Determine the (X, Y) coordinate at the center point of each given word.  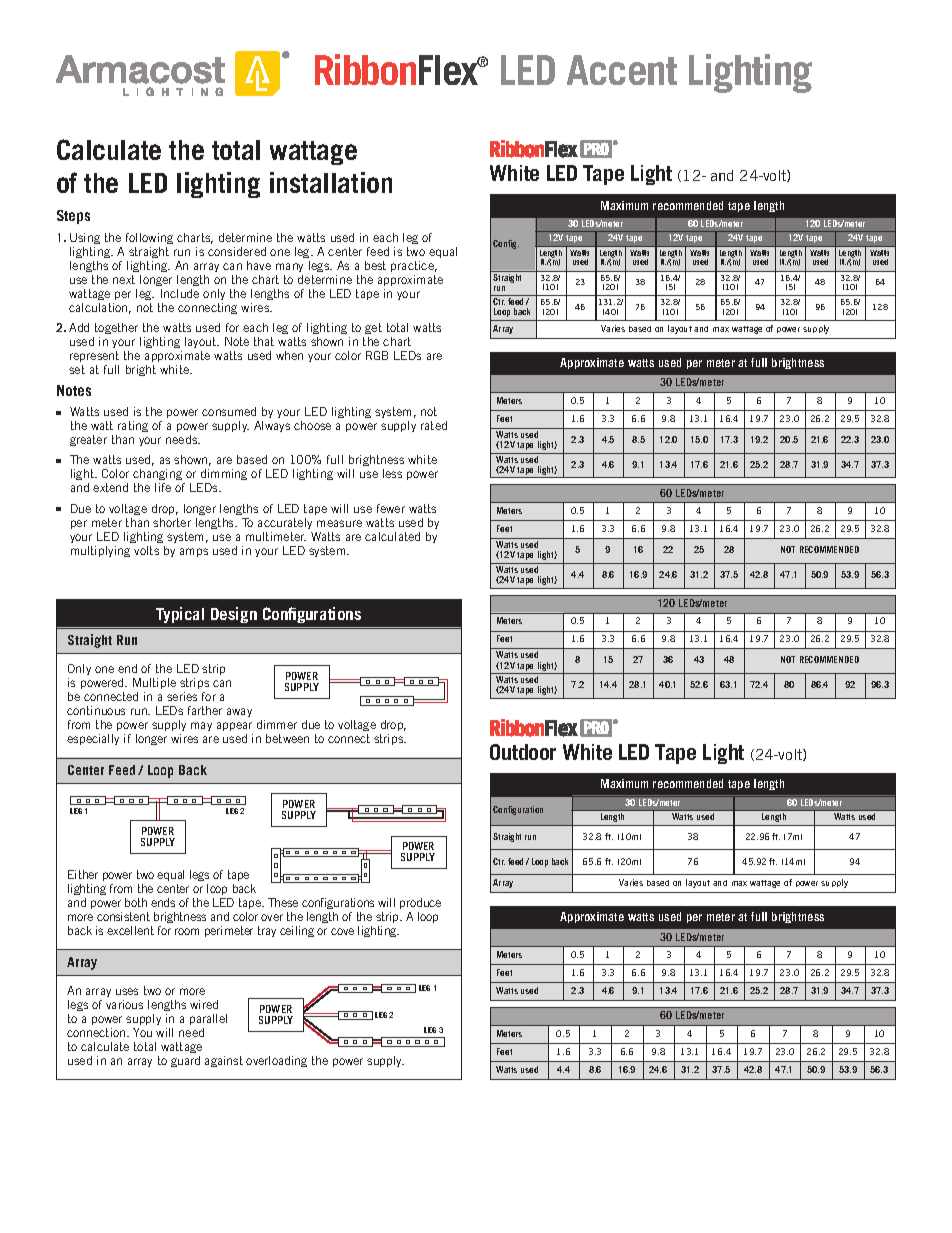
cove (342, 931)
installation (331, 182)
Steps (73, 217)
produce (420, 903)
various (124, 1004)
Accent (622, 70)
